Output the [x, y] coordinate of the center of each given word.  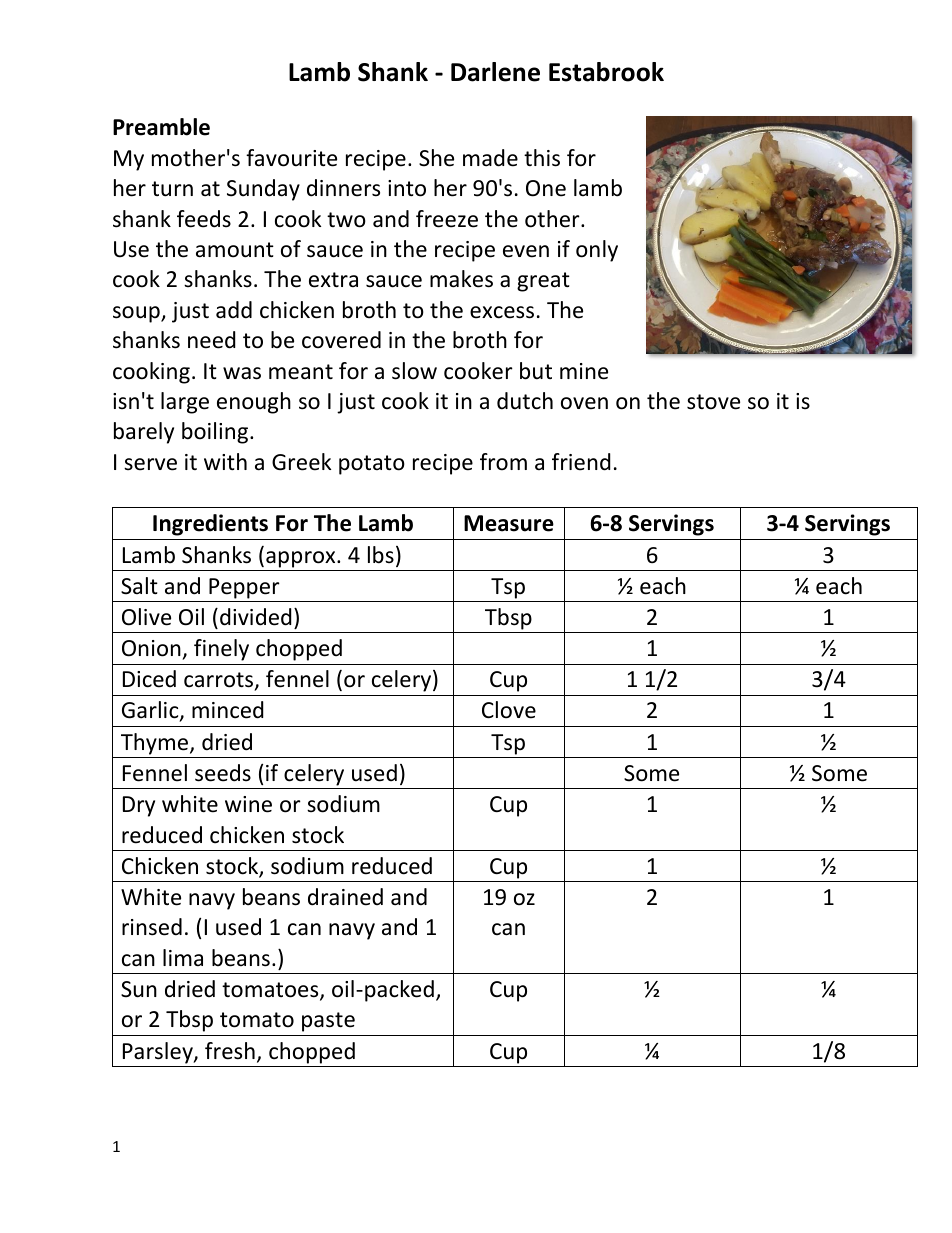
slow [414, 371]
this [542, 158]
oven [584, 403]
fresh [230, 1051]
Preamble [161, 127]
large [185, 403]
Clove [509, 710]
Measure [509, 523]
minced [228, 710]
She [436, 158]
